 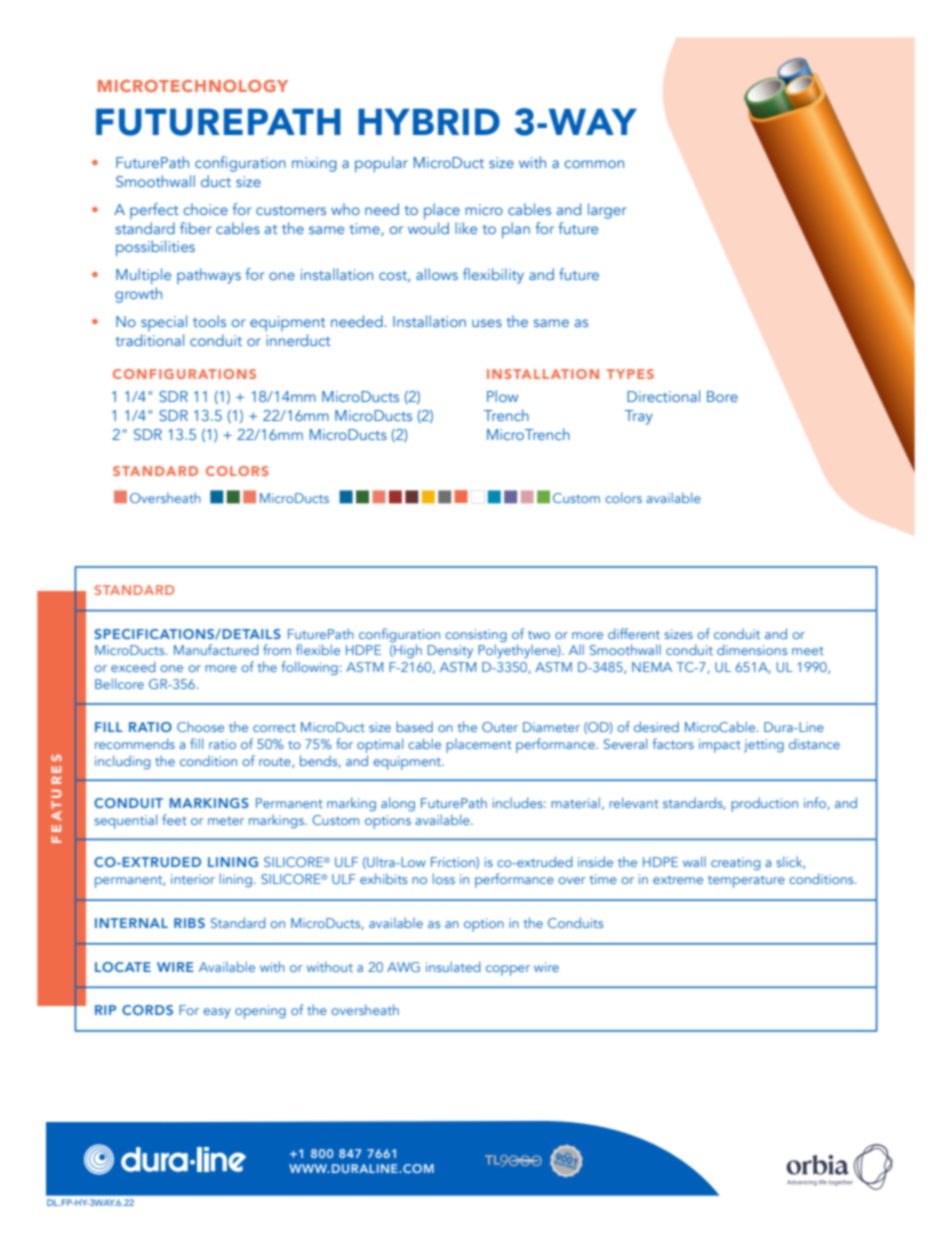 I want to click on Plow, so click(x=502, y=396).
